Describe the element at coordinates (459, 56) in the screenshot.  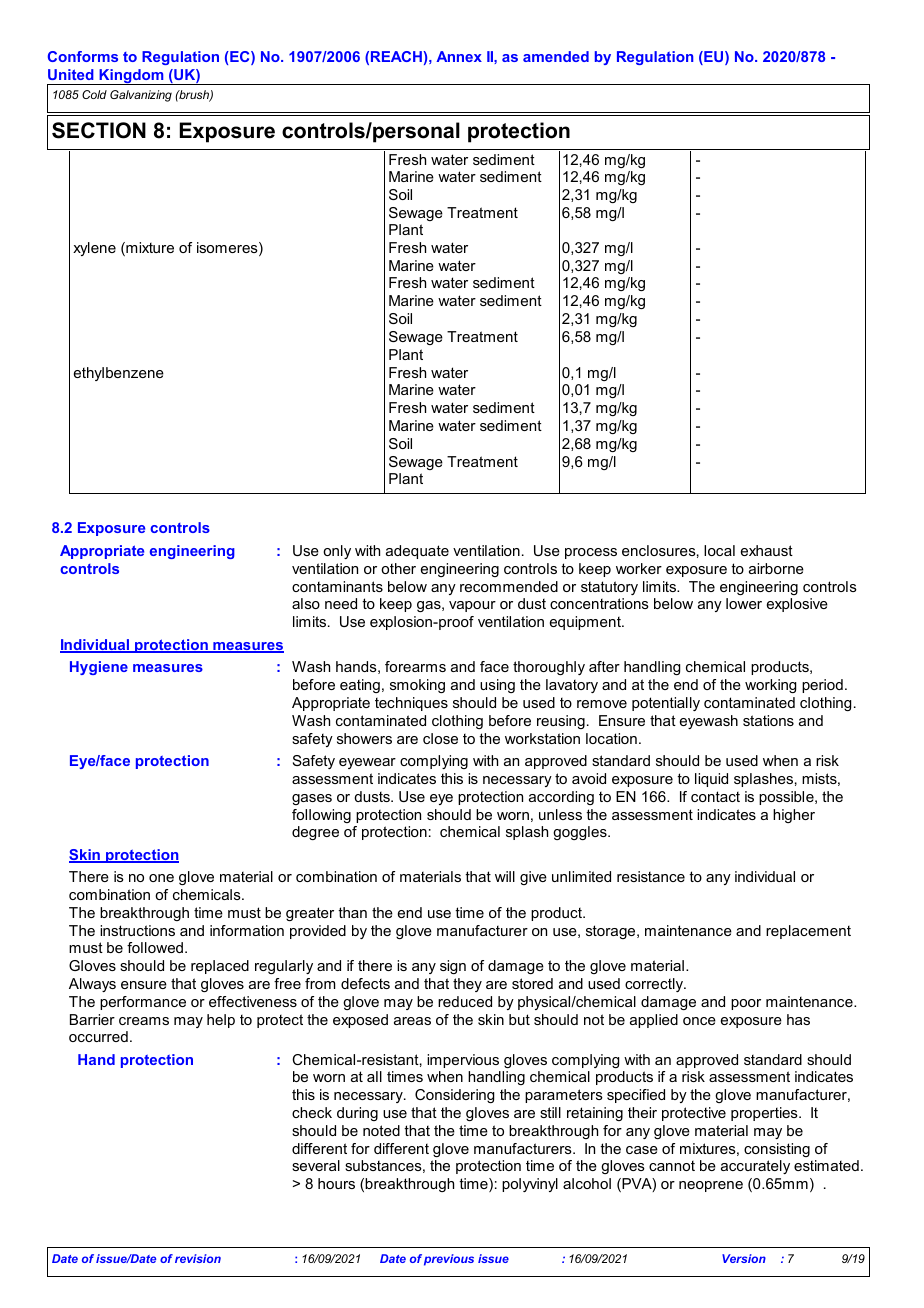
I see `Annex` at that location.
